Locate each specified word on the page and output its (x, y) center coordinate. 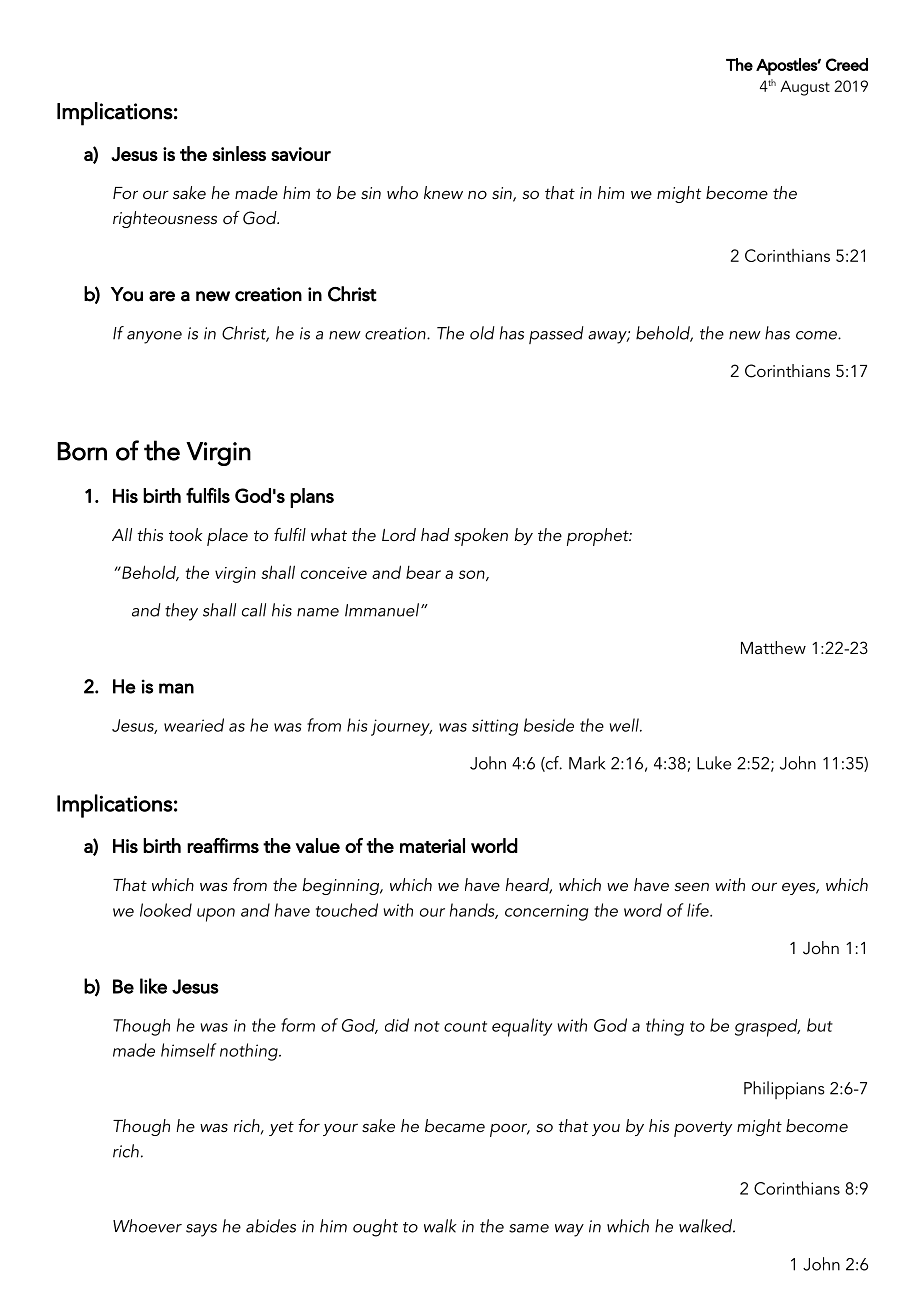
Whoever (147, 1226)
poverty (703, 1129)
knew (443, 192)
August (805, 88)
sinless (239, 153)
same (529, 1228)
